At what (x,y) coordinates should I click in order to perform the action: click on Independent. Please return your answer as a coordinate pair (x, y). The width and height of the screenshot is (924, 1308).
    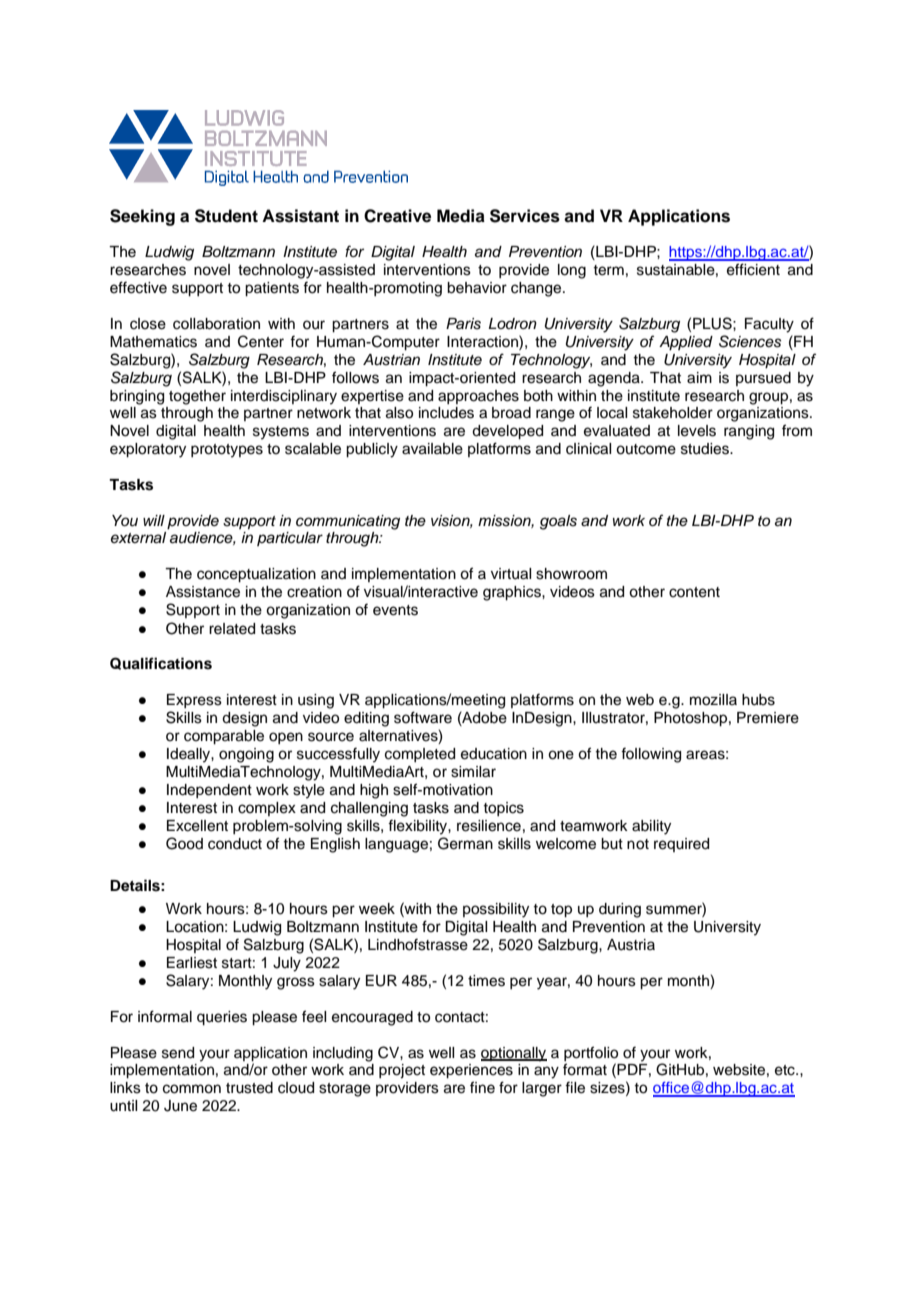
    Looking at the image, I should click on (209, 791).
